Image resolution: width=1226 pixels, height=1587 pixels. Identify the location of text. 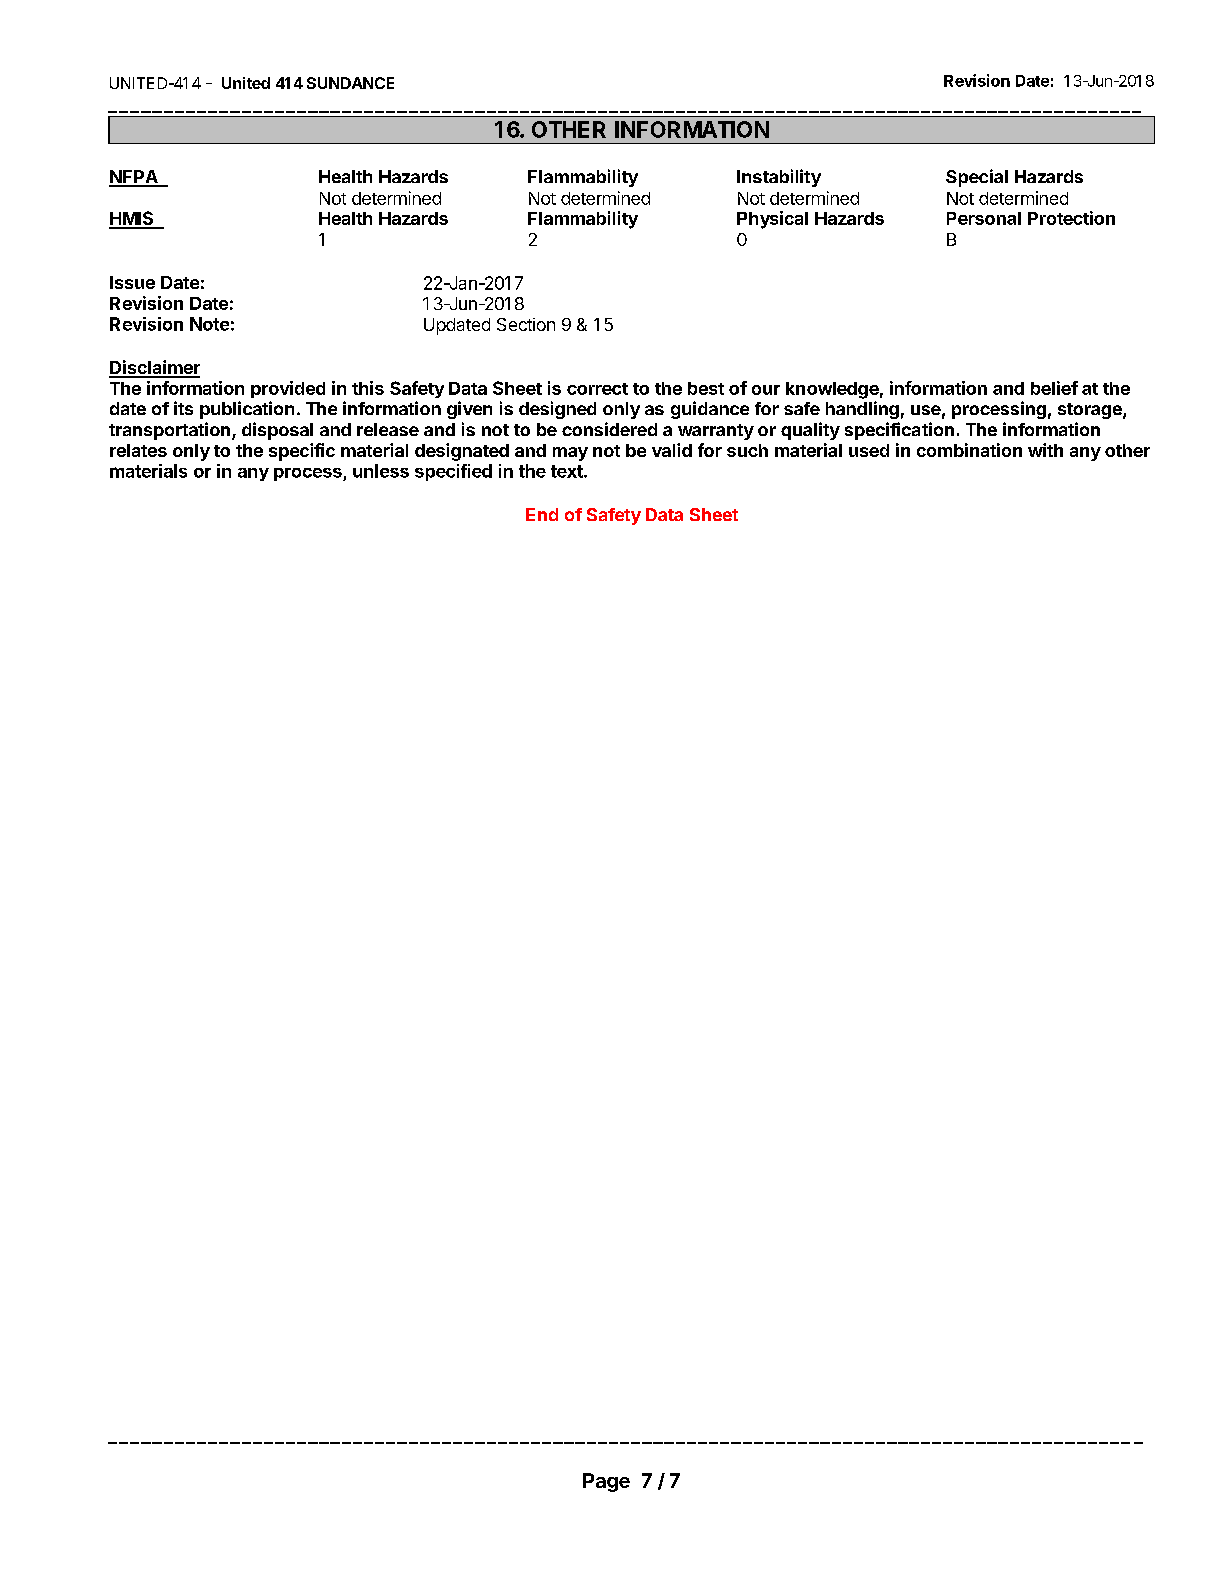
(568, 471).
